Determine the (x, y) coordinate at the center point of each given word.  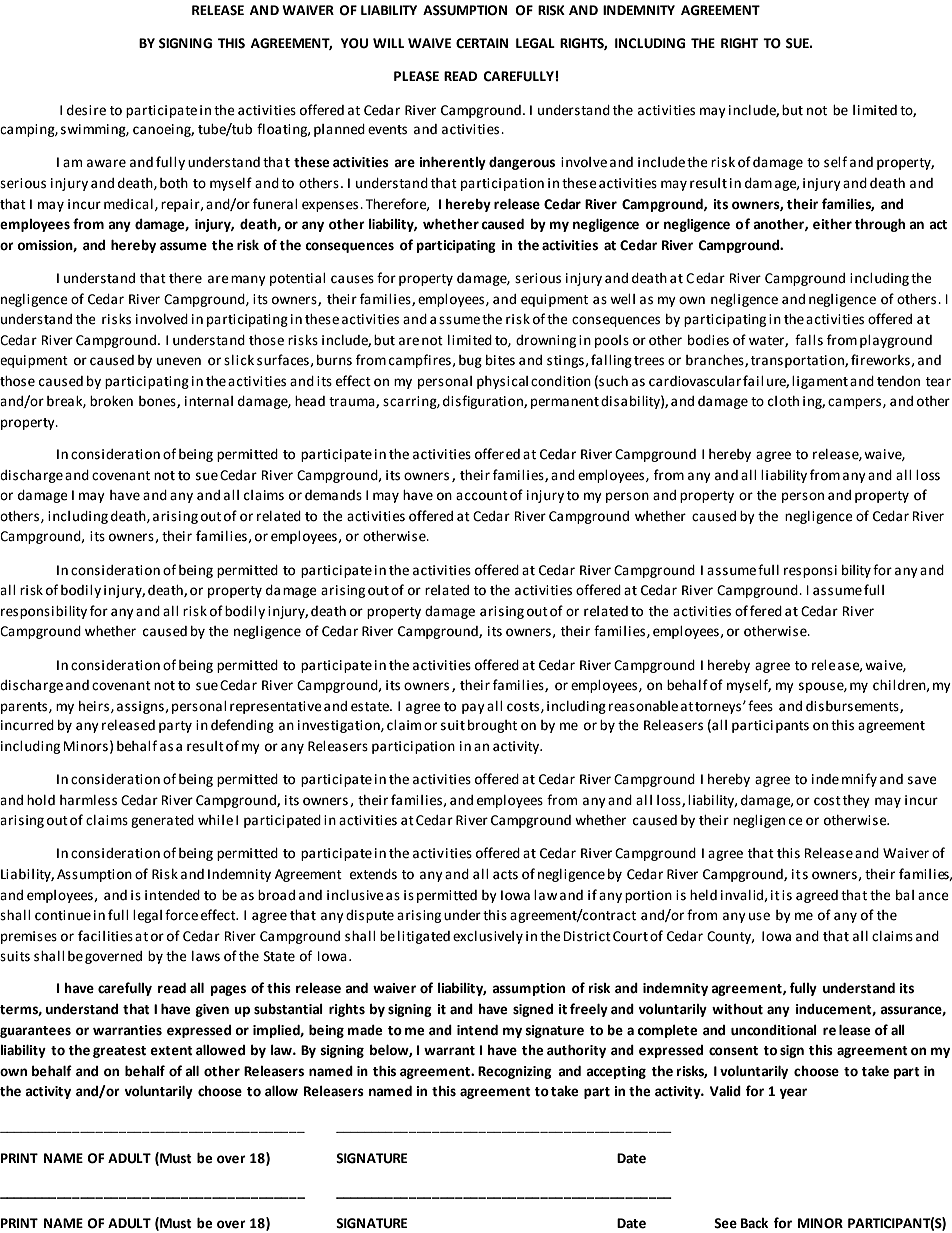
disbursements (853, 707)
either (832, 224)
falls (809, 340)
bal (905, 895)
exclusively (488, 937)
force (181, 915)
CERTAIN (482, 43)
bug (470, 361)
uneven (179, 361)
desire (86, 110)
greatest (119, 1052)
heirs (94, 706)
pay (473, 708)
